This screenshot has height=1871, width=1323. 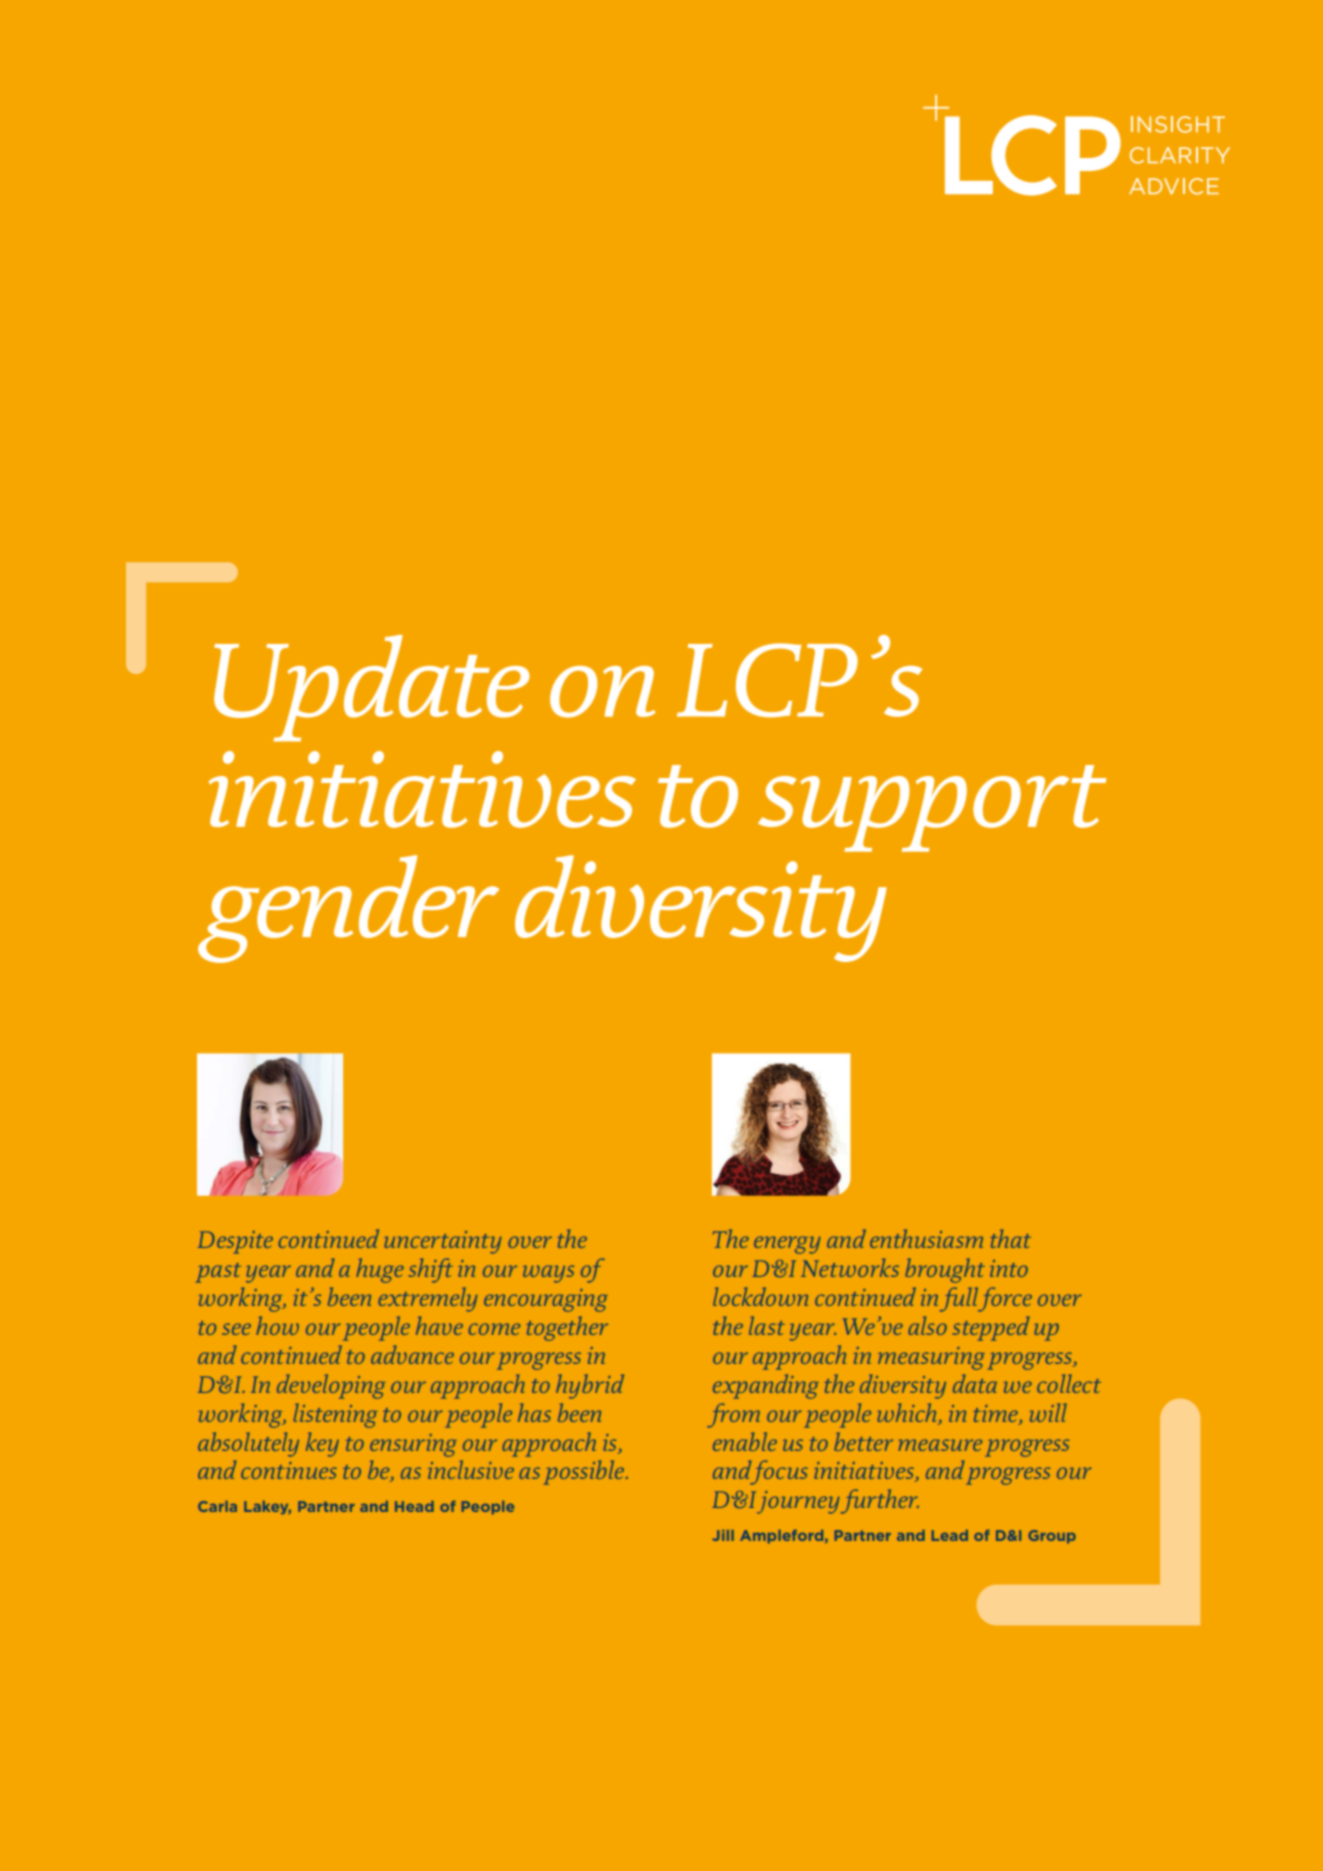 What do you see at coordinates (787, 1245) in the screenshot?
I see `energy` at bounding box center [787, 1245].
